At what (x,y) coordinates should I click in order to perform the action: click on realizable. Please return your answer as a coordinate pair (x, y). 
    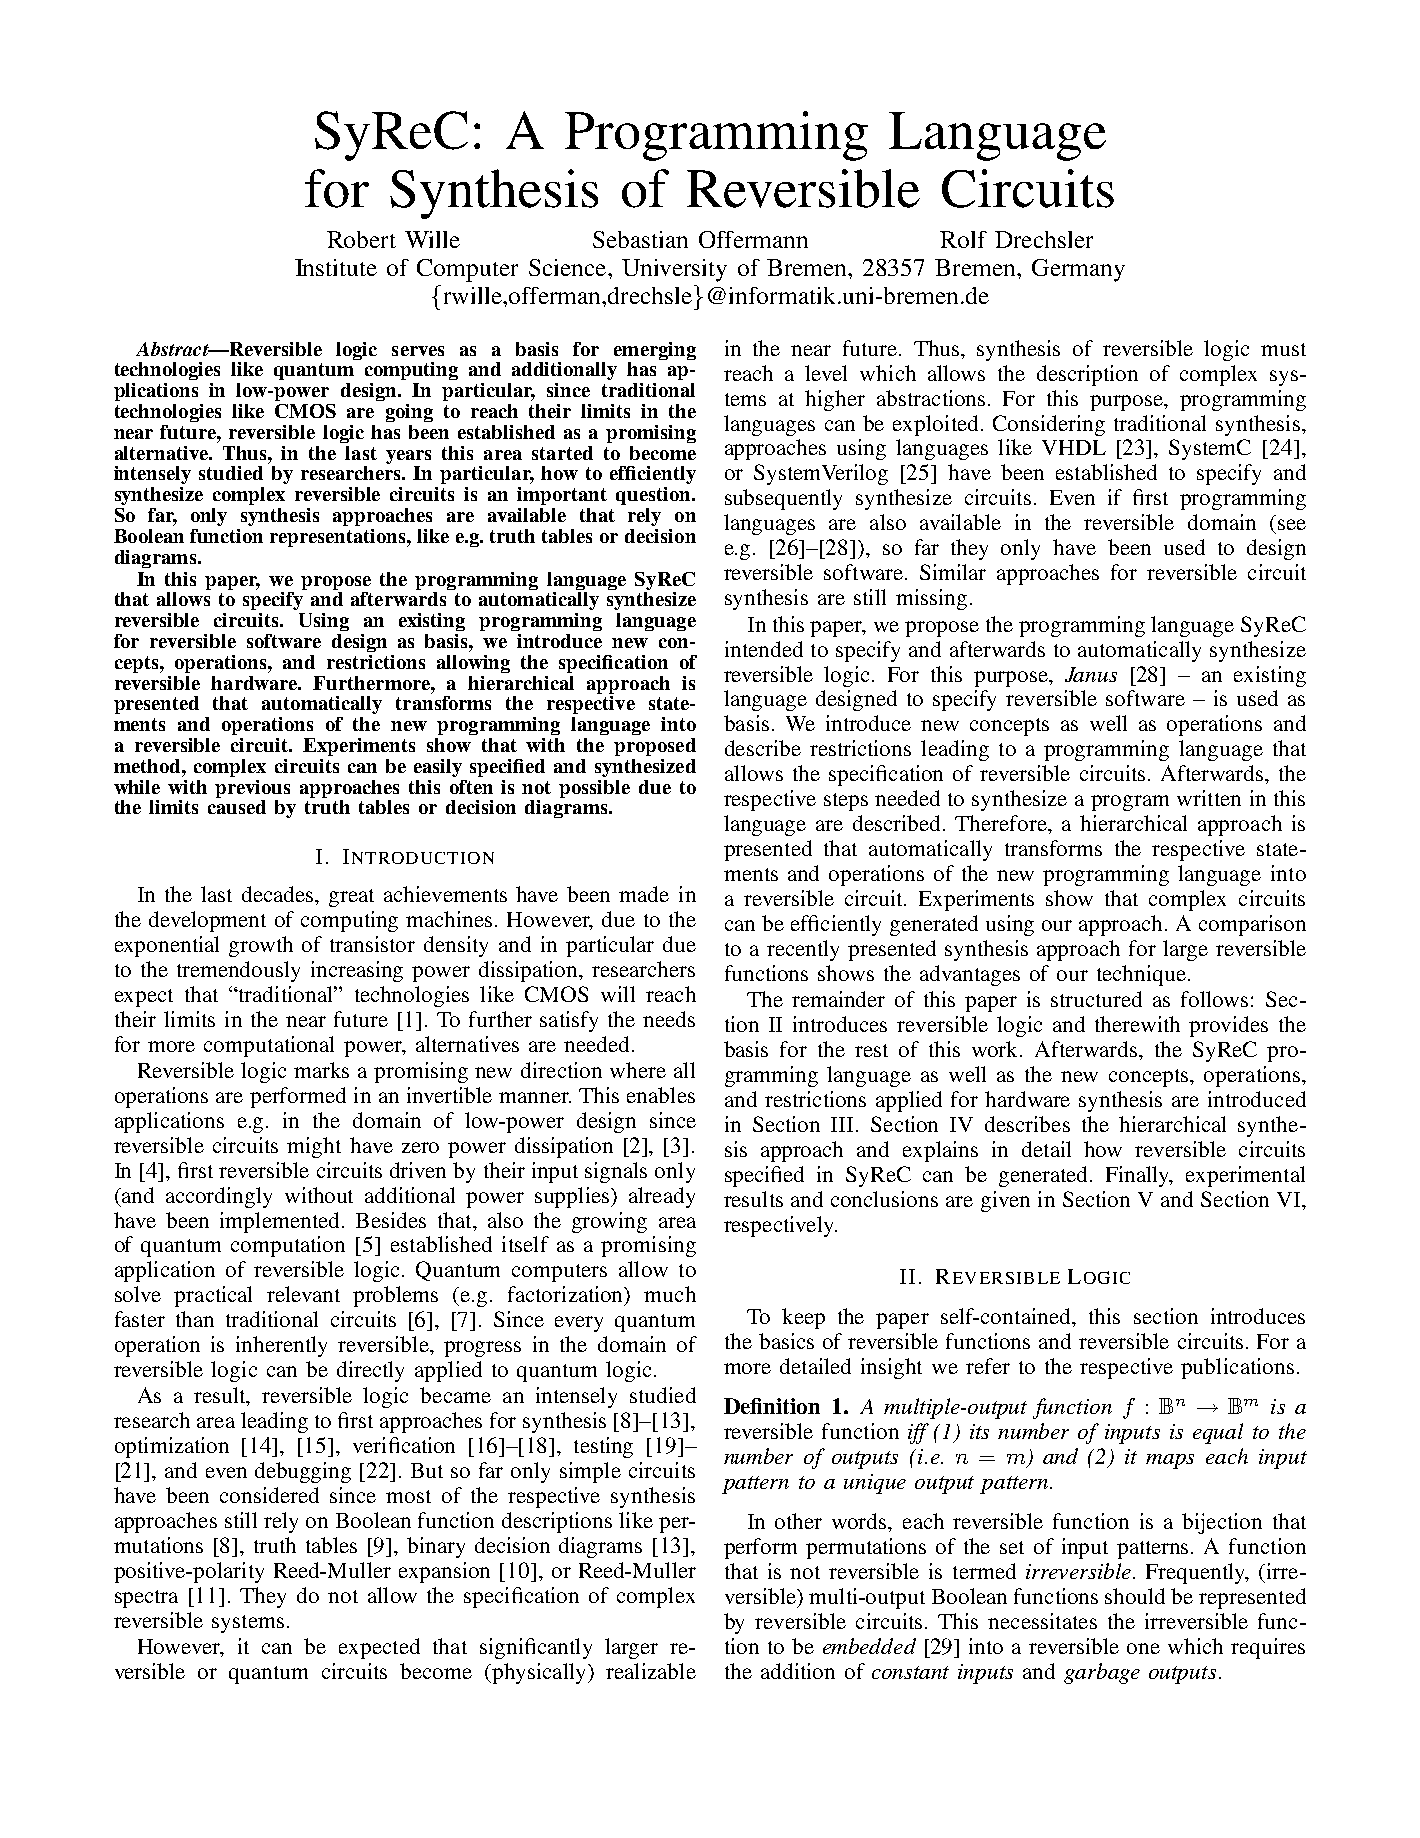
    Looking at the image, I should click on (651, 1671).
